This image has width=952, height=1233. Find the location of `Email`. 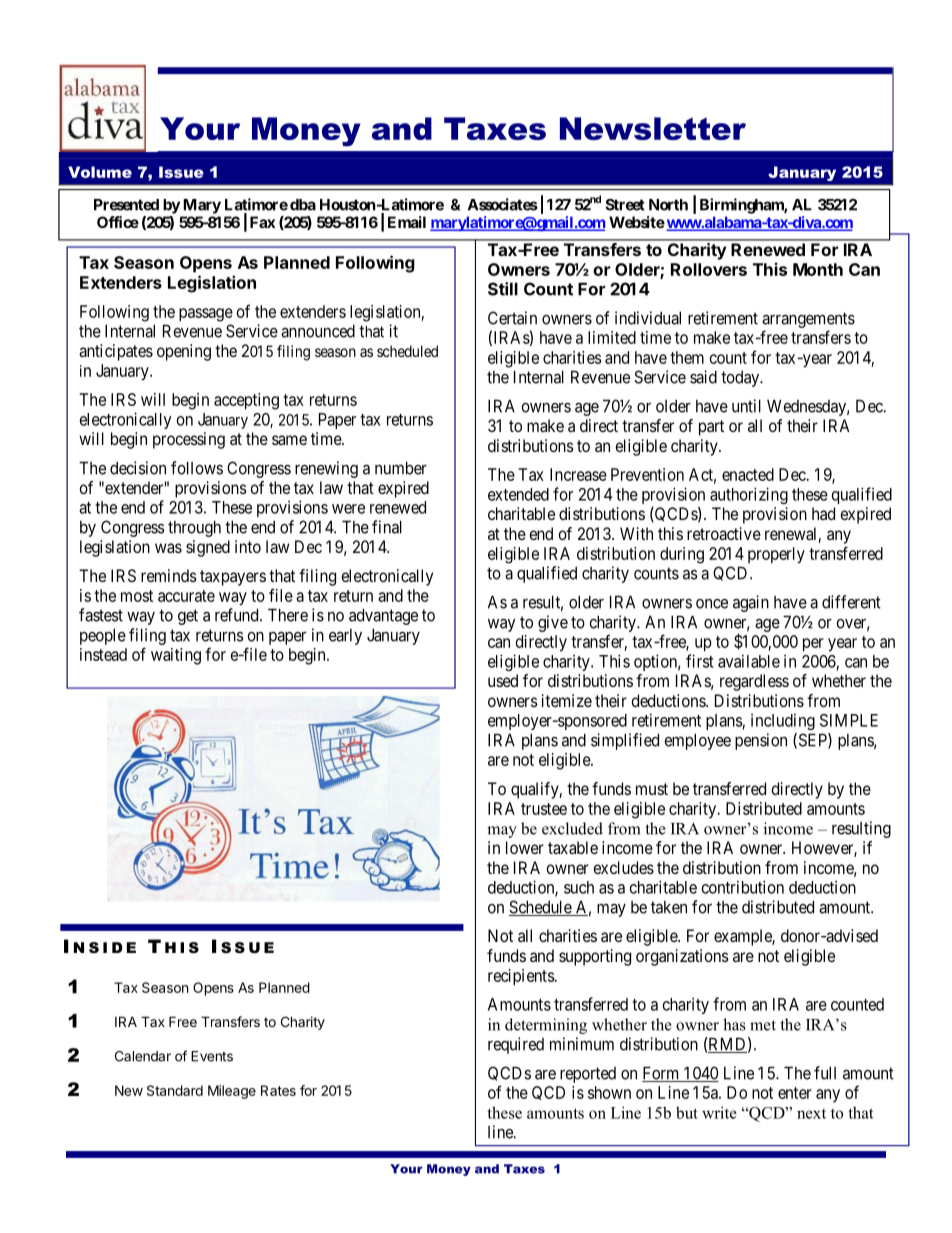

Email is located at coordinates (407, 222).
